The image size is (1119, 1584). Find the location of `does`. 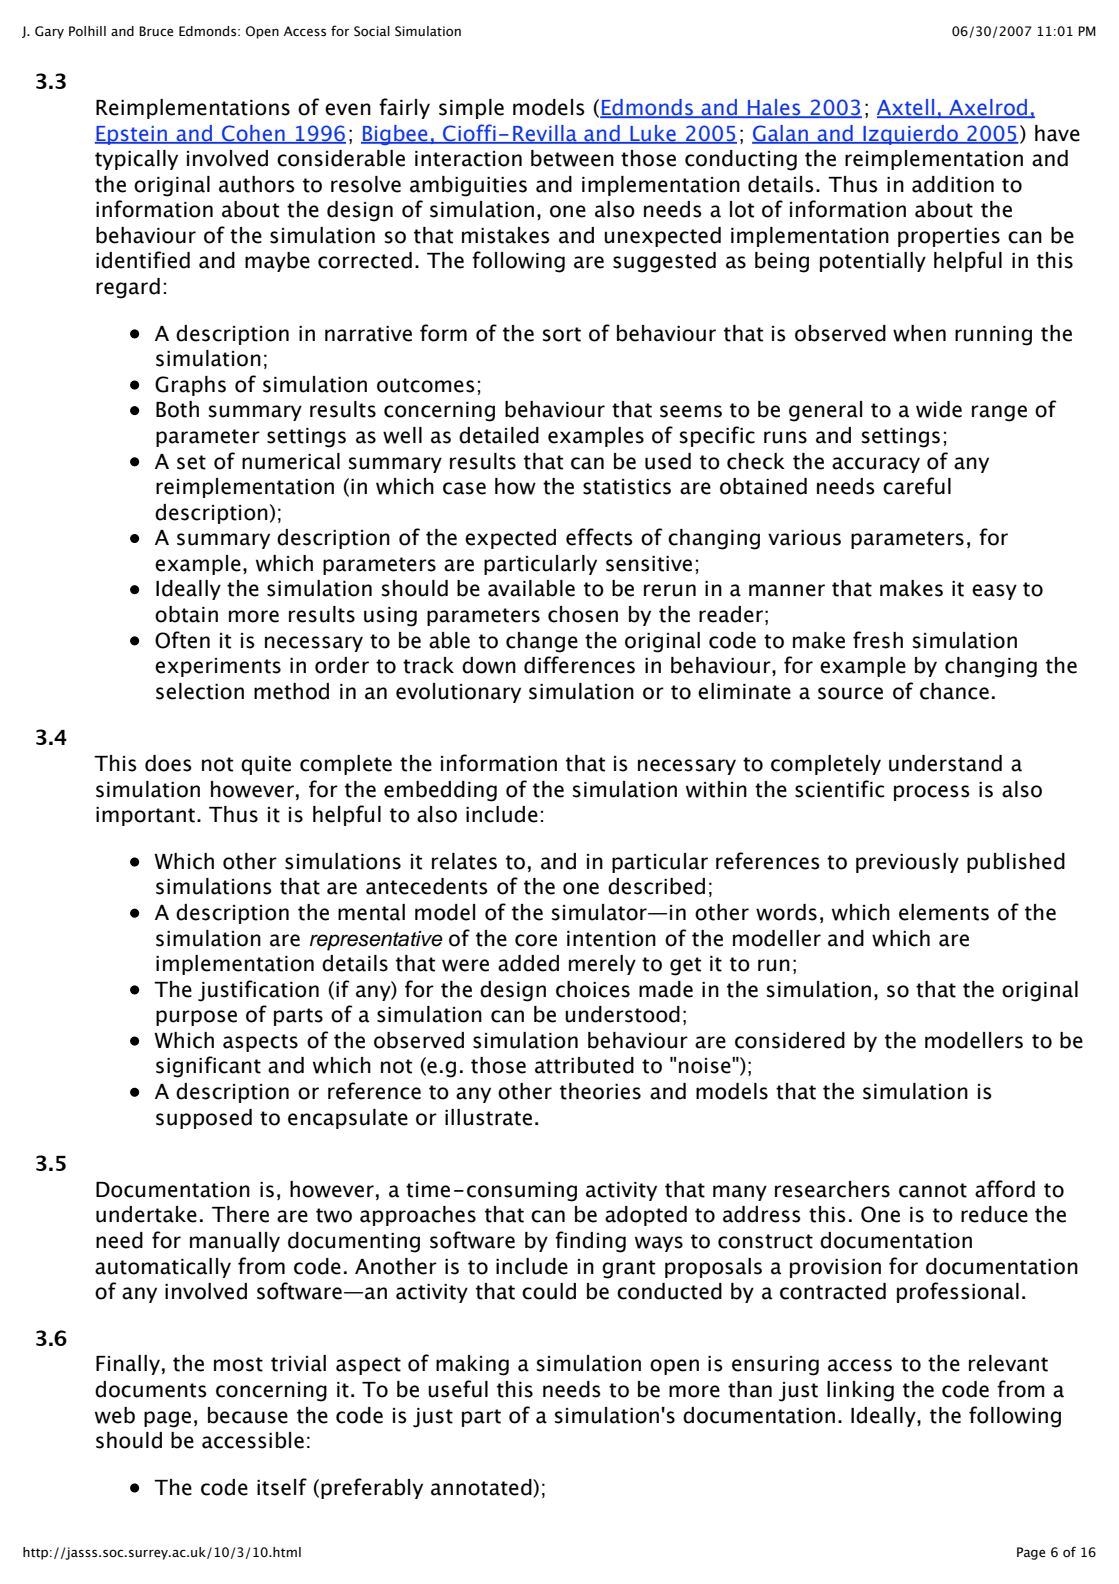

does is located at coordinates (168, 763).
